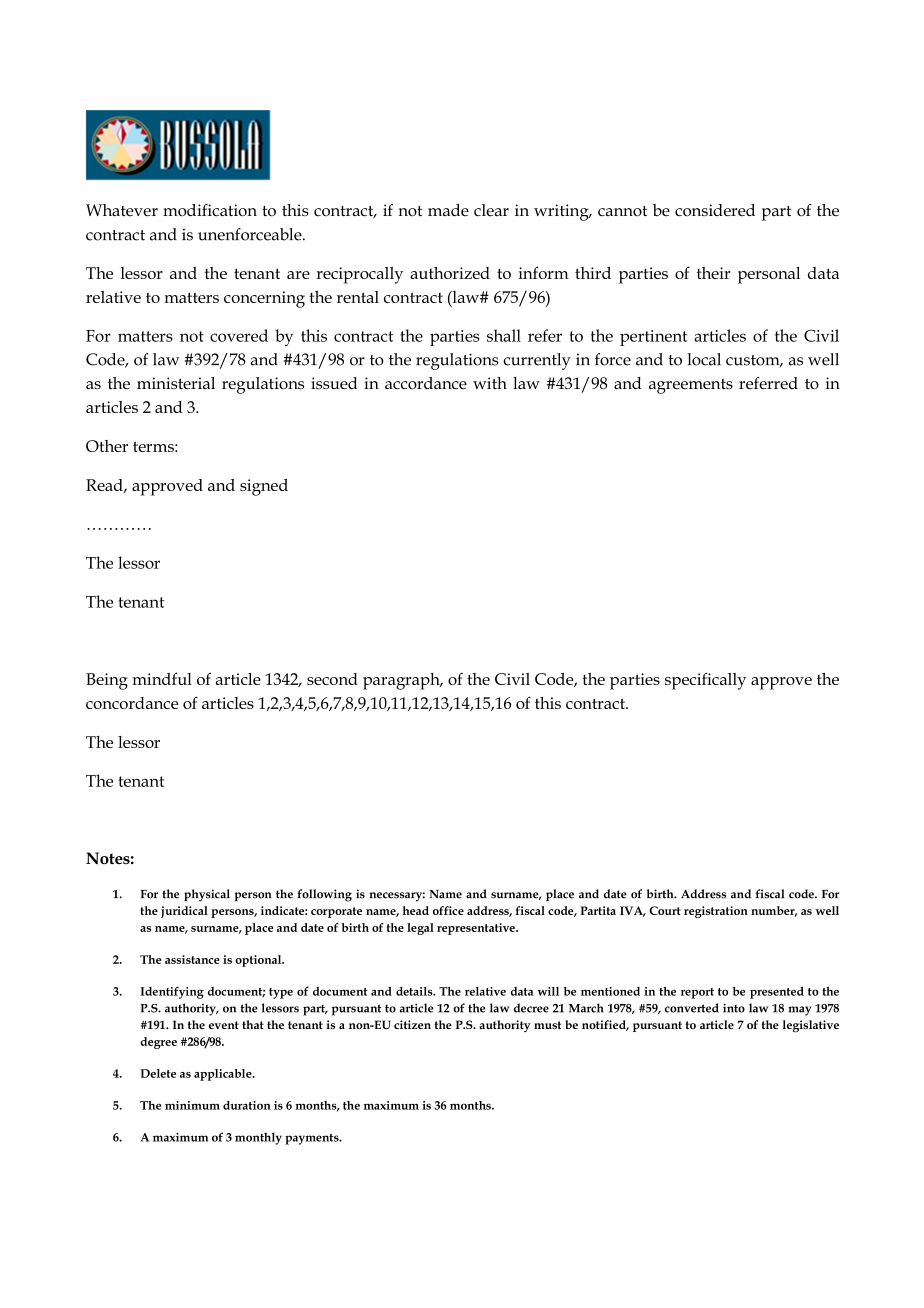  Describe the element at coordinates (192, 1105) in the document. I see `minimum` at that location.
